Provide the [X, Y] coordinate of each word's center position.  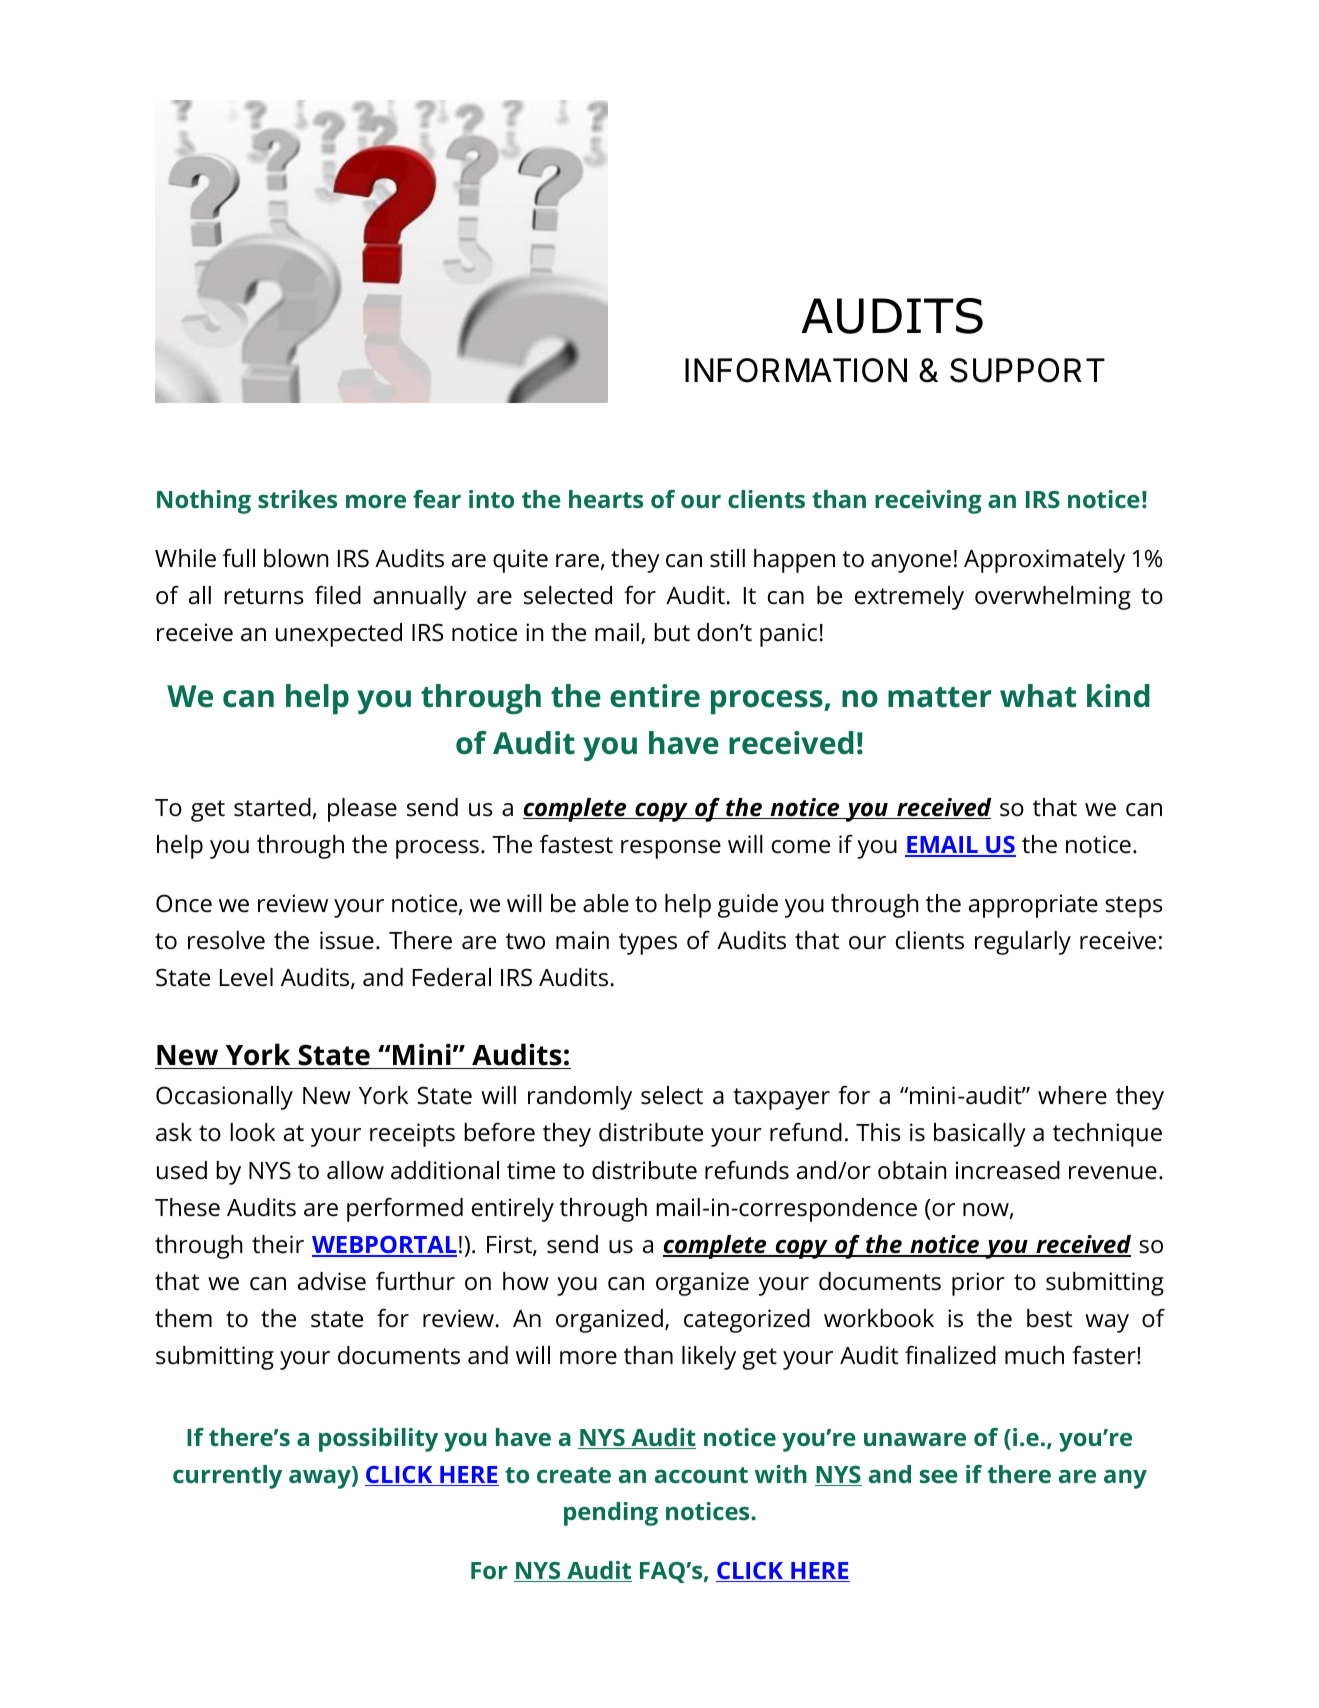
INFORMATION [796, 370]
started [272, 807]
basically [980, 1135]
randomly [580, 1098]
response [671, 849]
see [939, 1476]
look [252, 1132]
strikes [297, 499]
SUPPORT [1027, 370]
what [1038, 696]
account [701, 1475]
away [321, 1478]
